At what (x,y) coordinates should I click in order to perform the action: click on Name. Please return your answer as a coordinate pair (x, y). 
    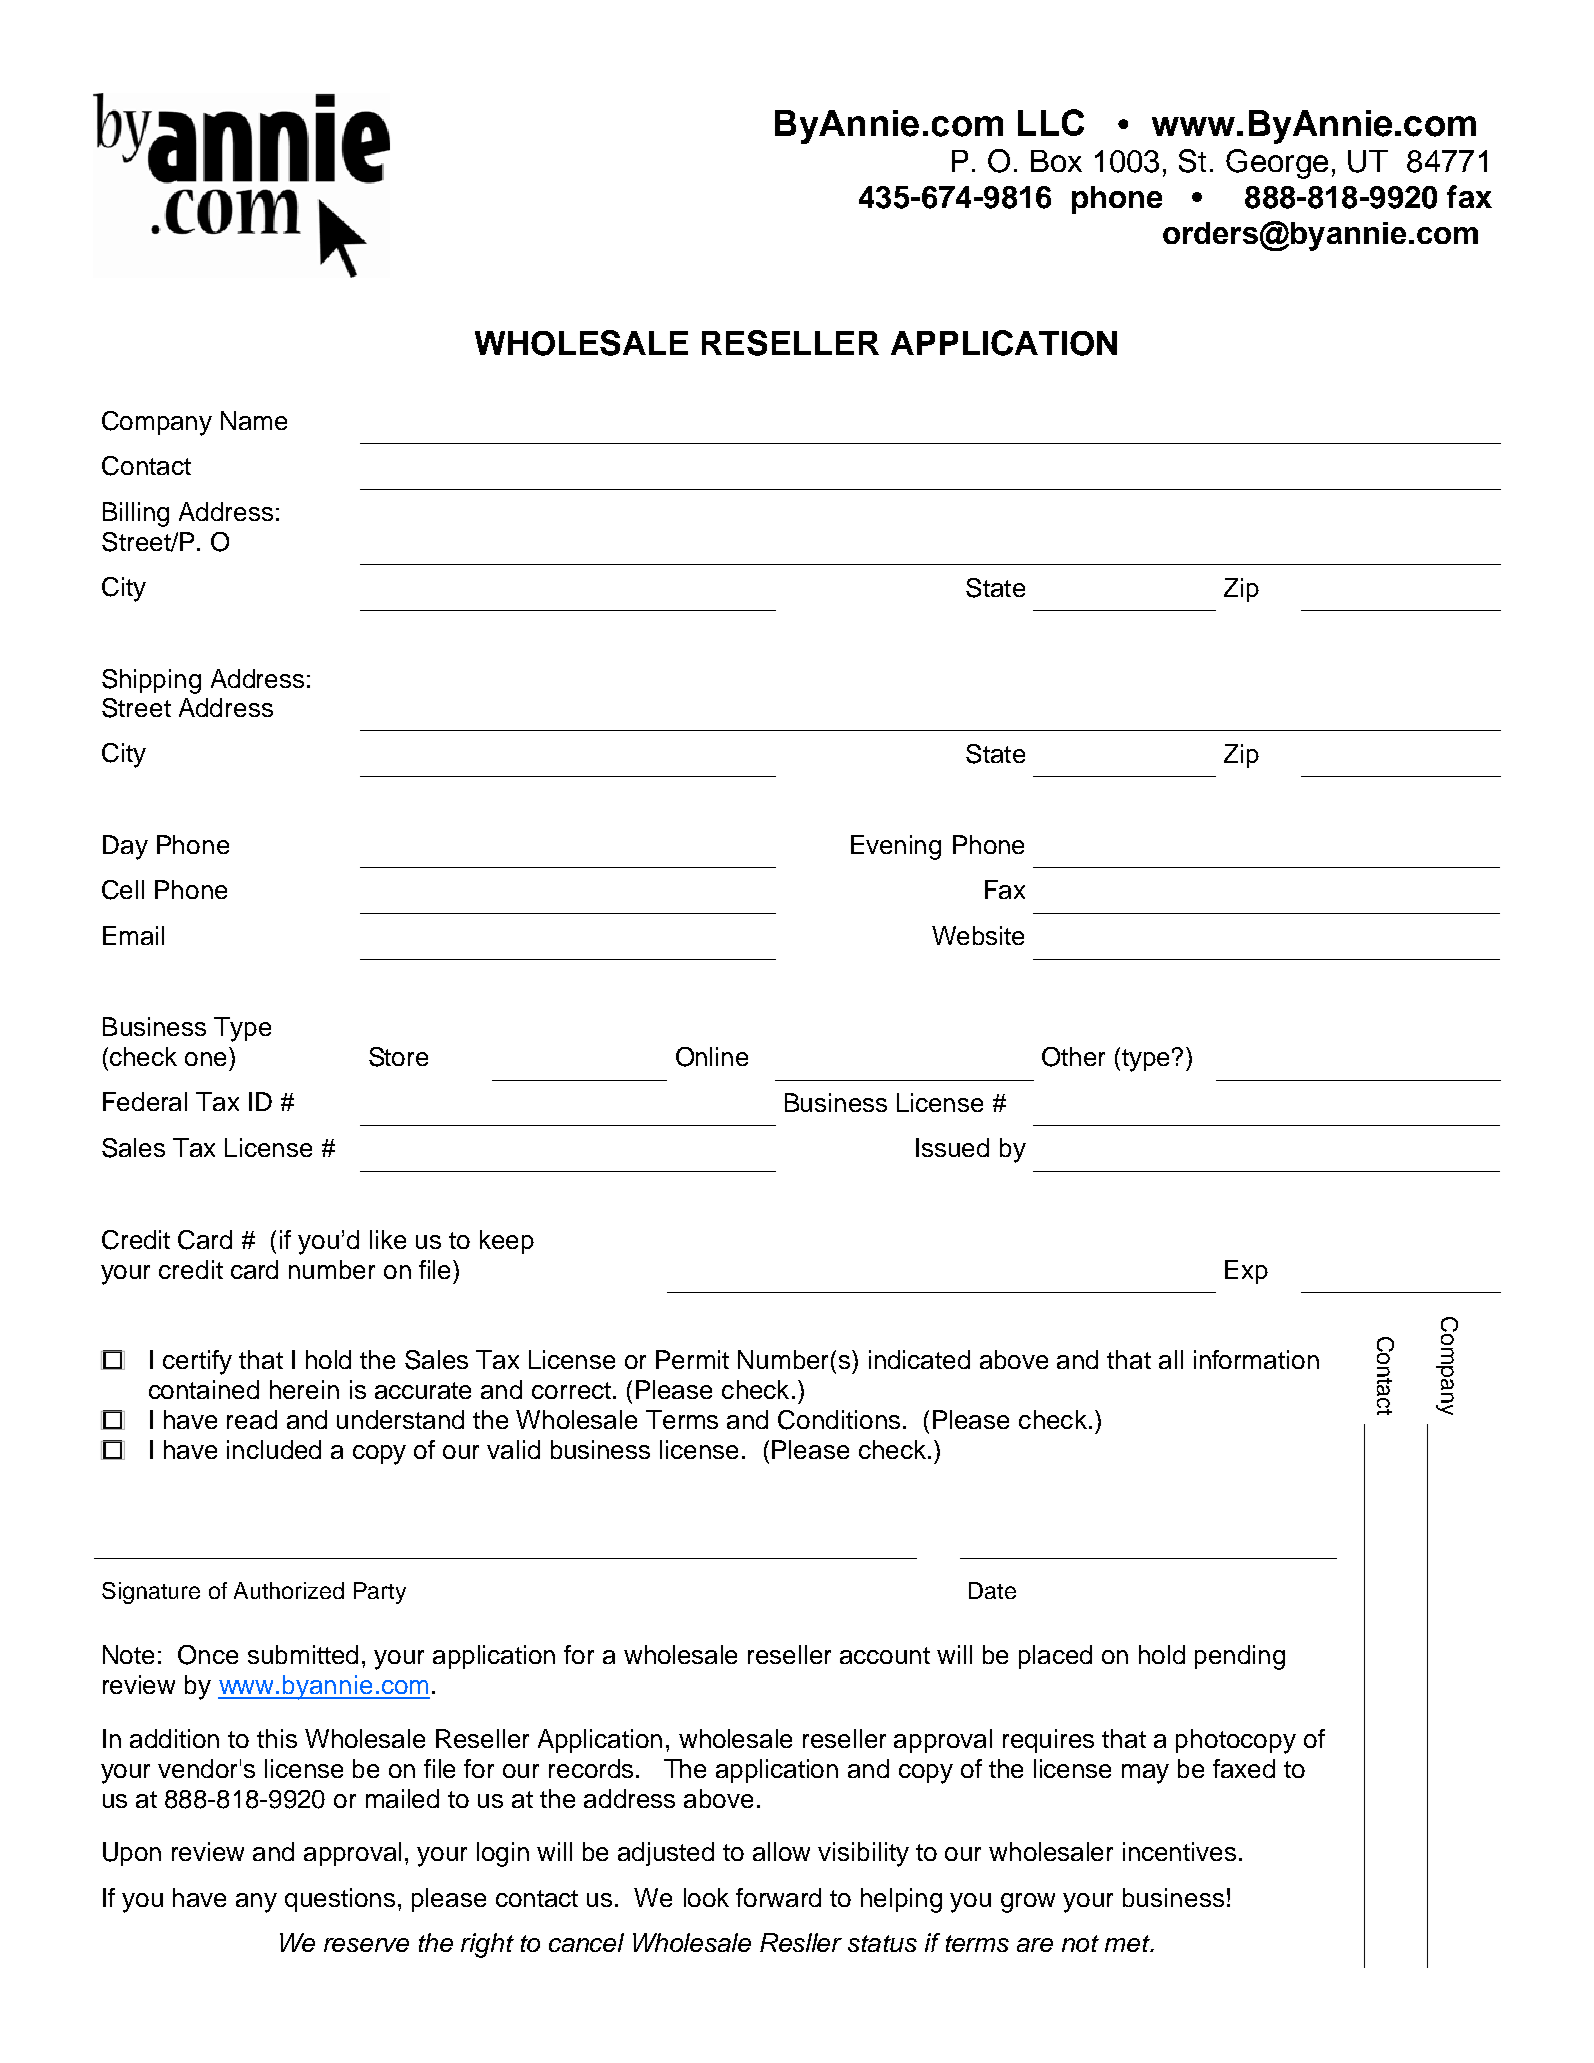
    Looking at the image, I should click on (254, 420).
